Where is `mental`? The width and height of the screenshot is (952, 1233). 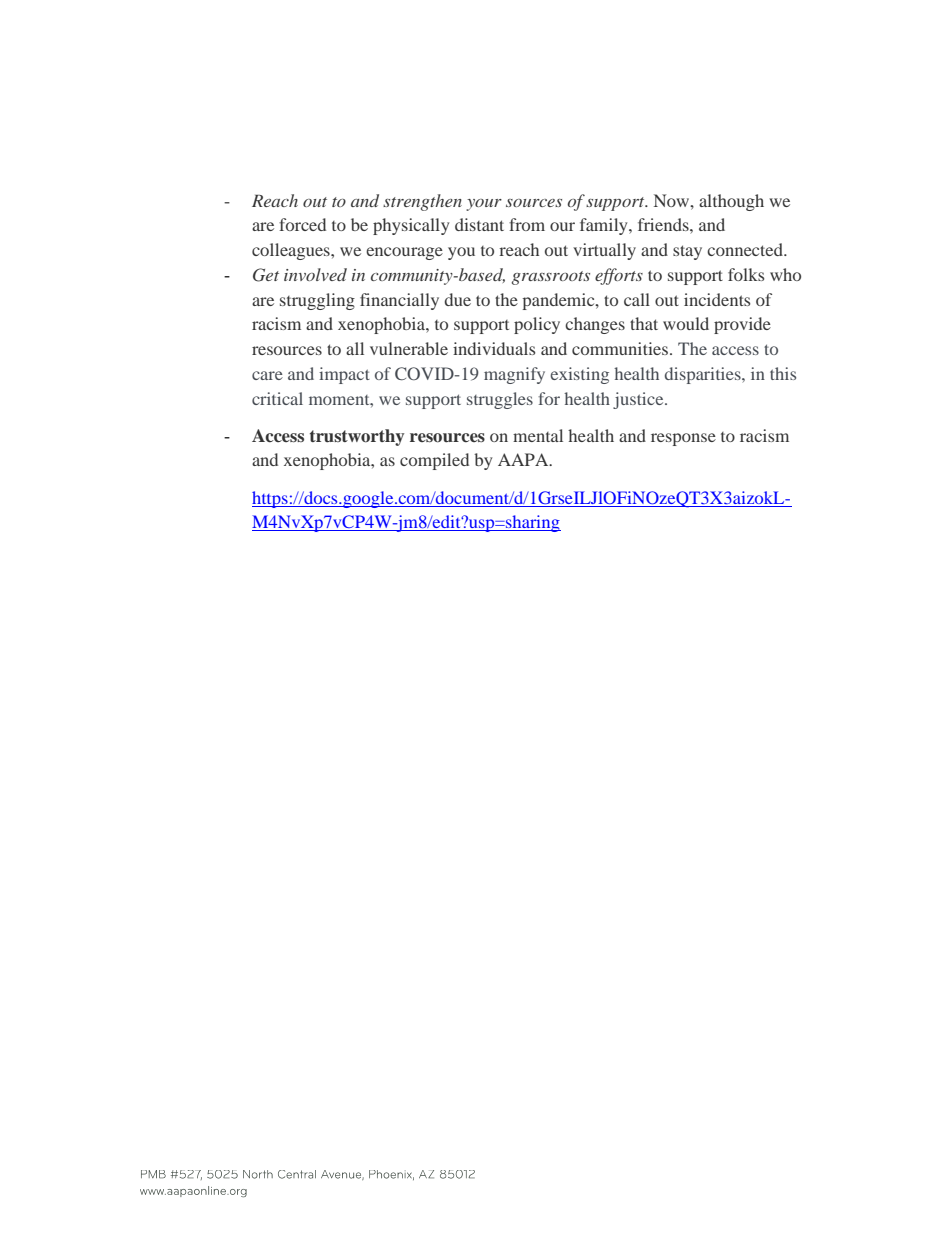 mental is located at coordinates (538, 435).
